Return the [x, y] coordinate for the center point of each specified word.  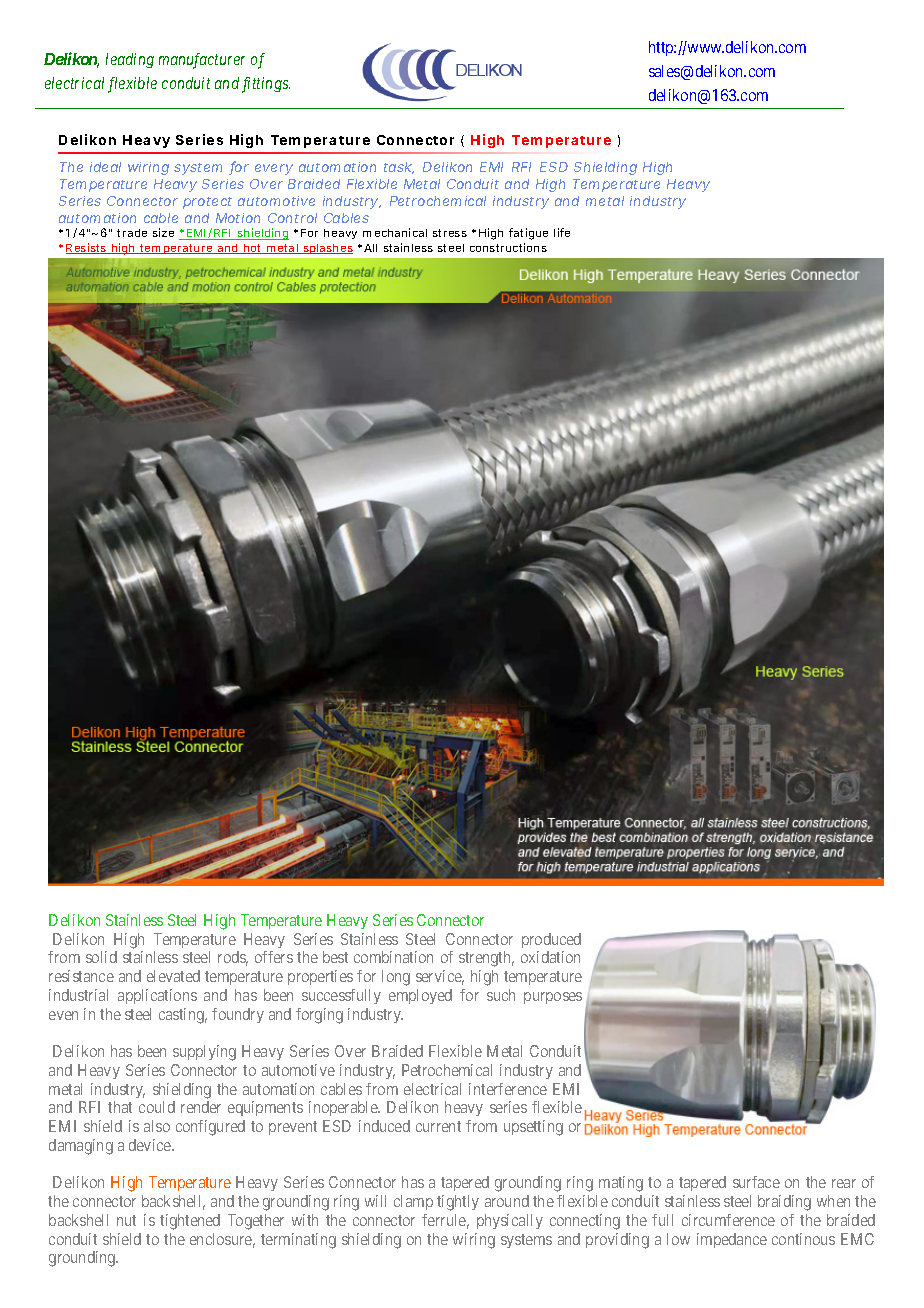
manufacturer [202, 61]
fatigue [528, 234]
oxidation [550, 957]
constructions [508, 247]
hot [253, 249]
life [562, 232]
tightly [458, 1203]
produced [551, 940]
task [399, 168]
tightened [190, 1222]
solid [101, 957]
